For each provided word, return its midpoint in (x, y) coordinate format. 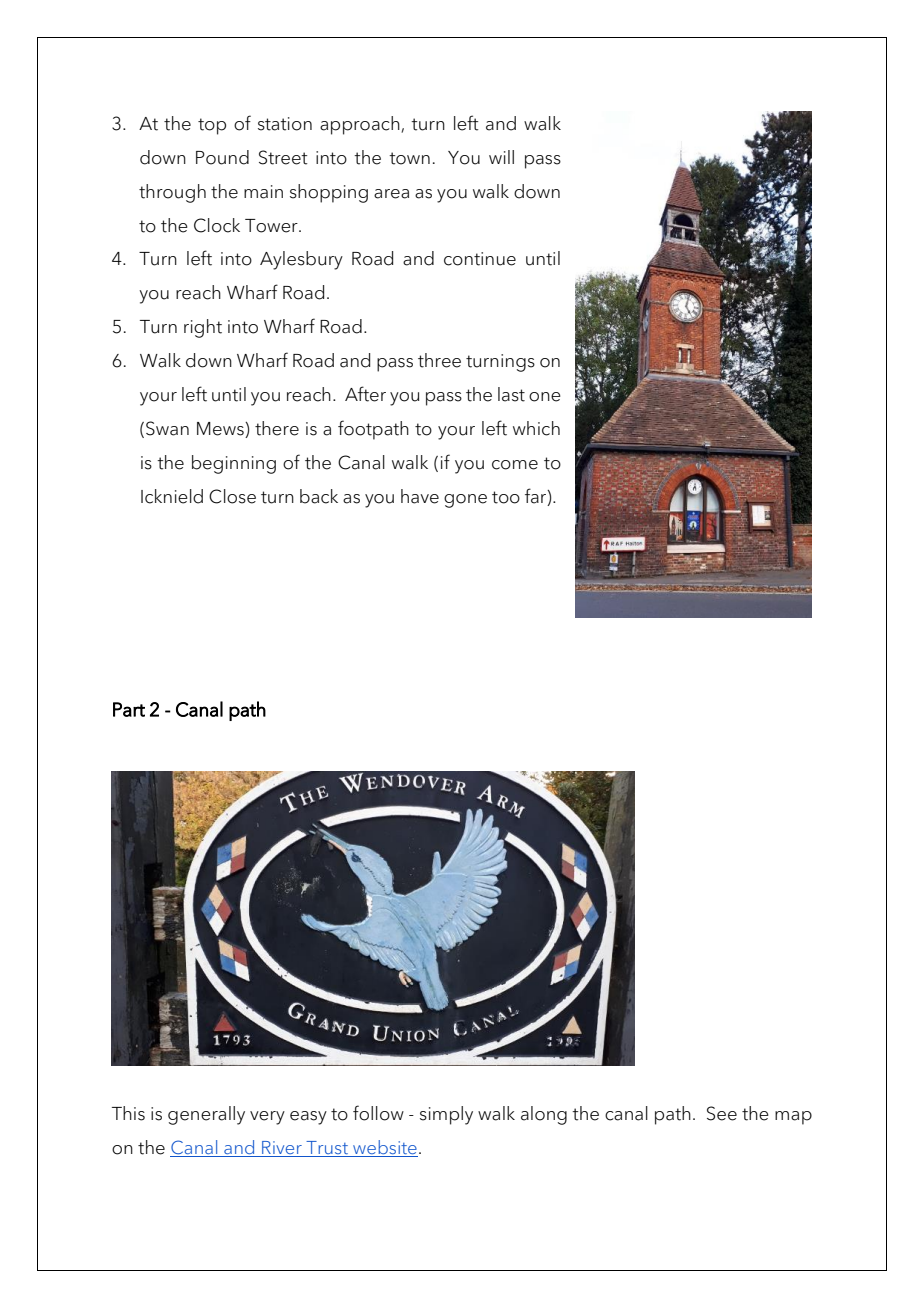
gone (465, 501)
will (501, 157)
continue (480, 259)
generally (206, 1115)
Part (129, 709)
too (506, 497)
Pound (222, 157)
